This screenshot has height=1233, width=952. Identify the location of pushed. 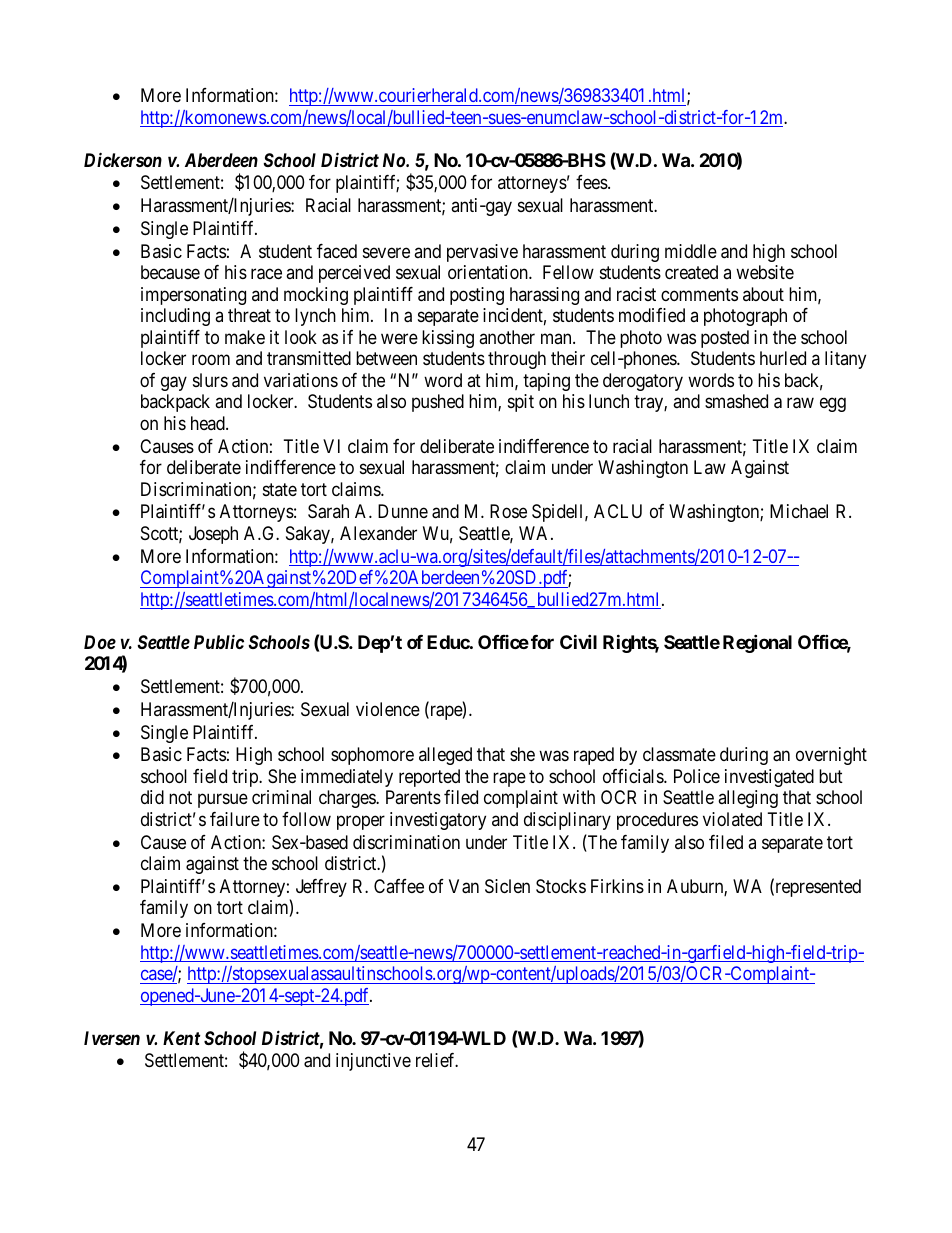
(438, 403).
